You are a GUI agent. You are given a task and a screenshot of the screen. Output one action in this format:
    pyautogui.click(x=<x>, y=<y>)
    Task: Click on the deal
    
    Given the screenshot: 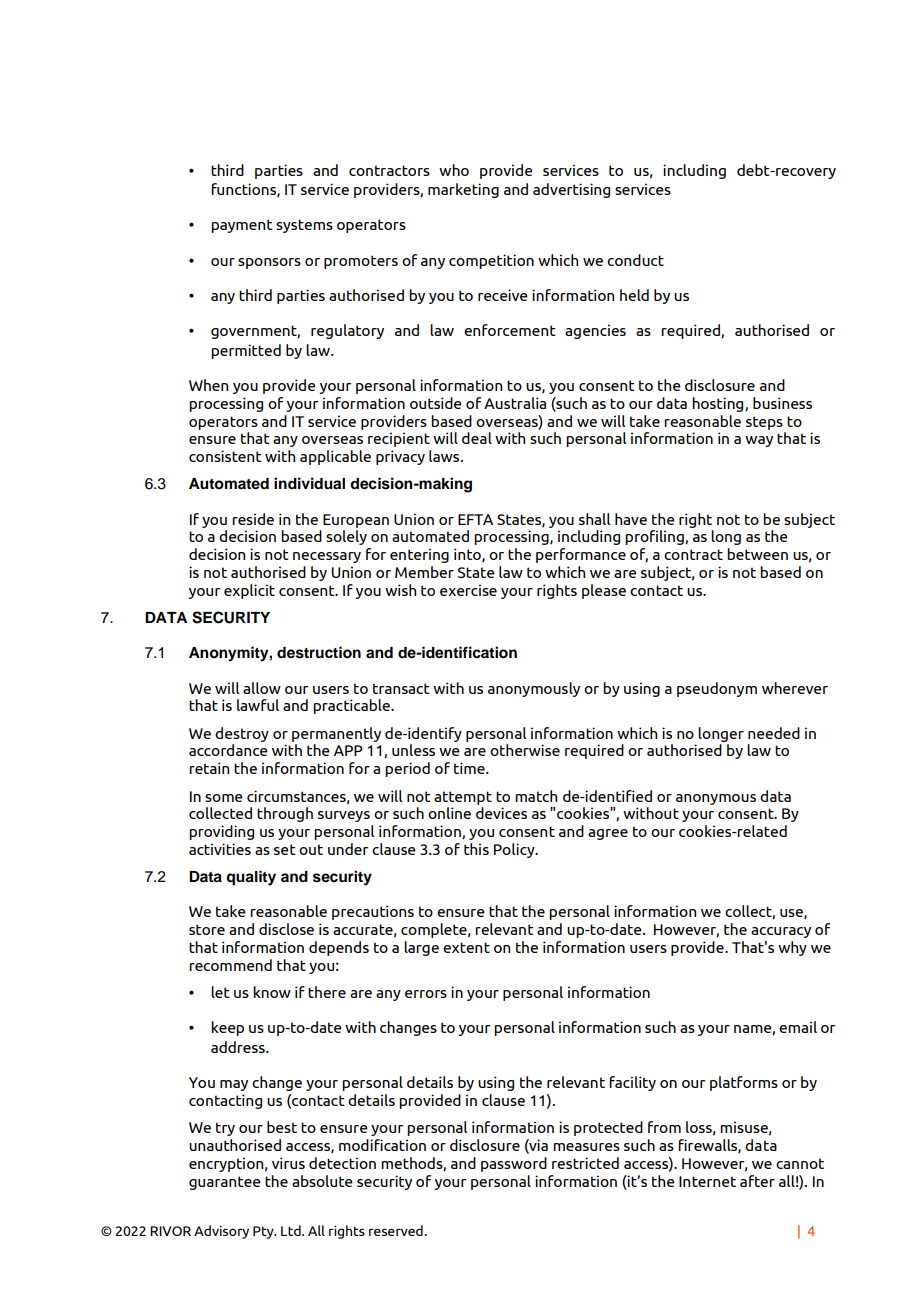 What is the action you would take?
    pyautogui.click(x=477, y=438)
